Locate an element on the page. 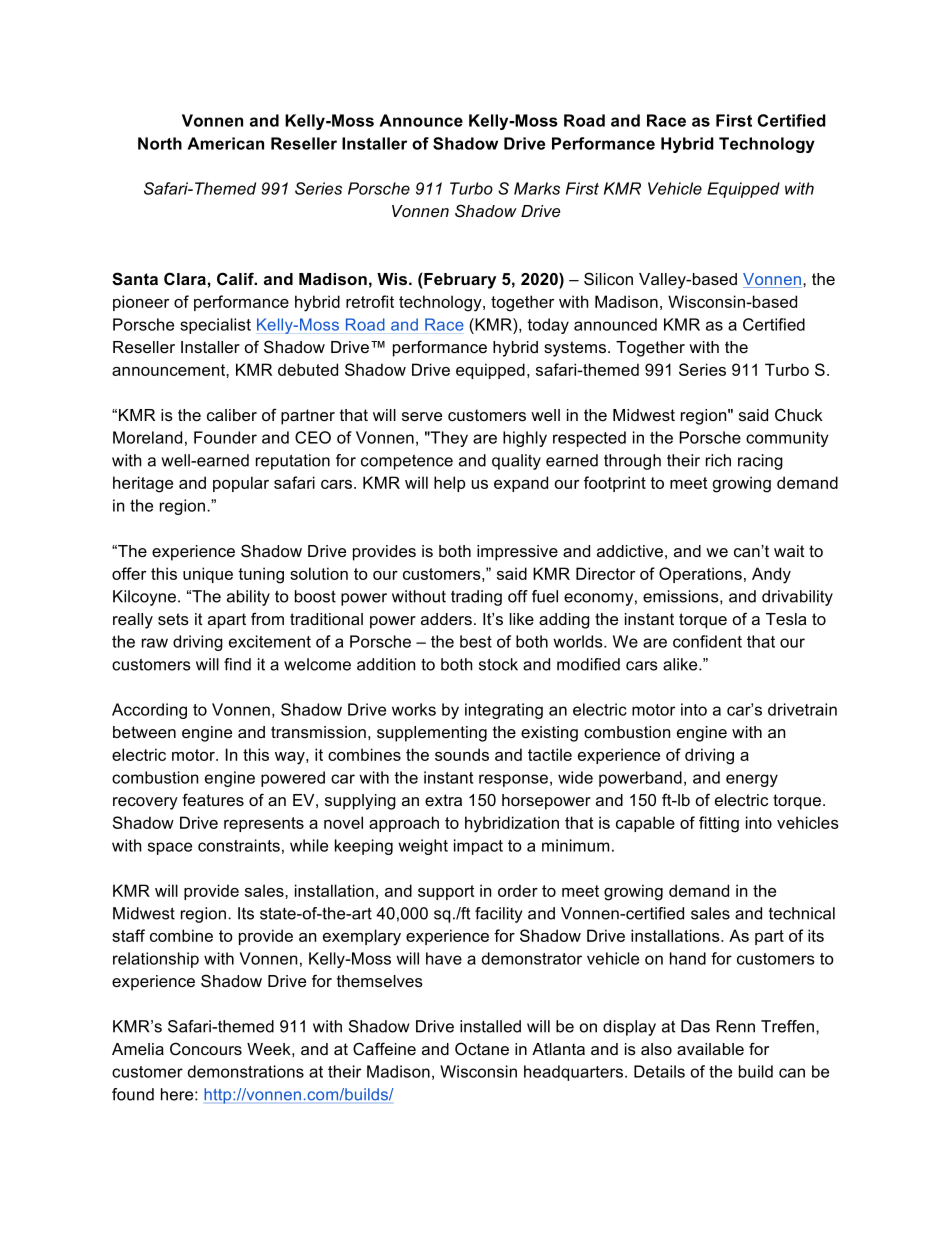 This image has width=952, height=1233. impact is located at coordinates (478, 847).
